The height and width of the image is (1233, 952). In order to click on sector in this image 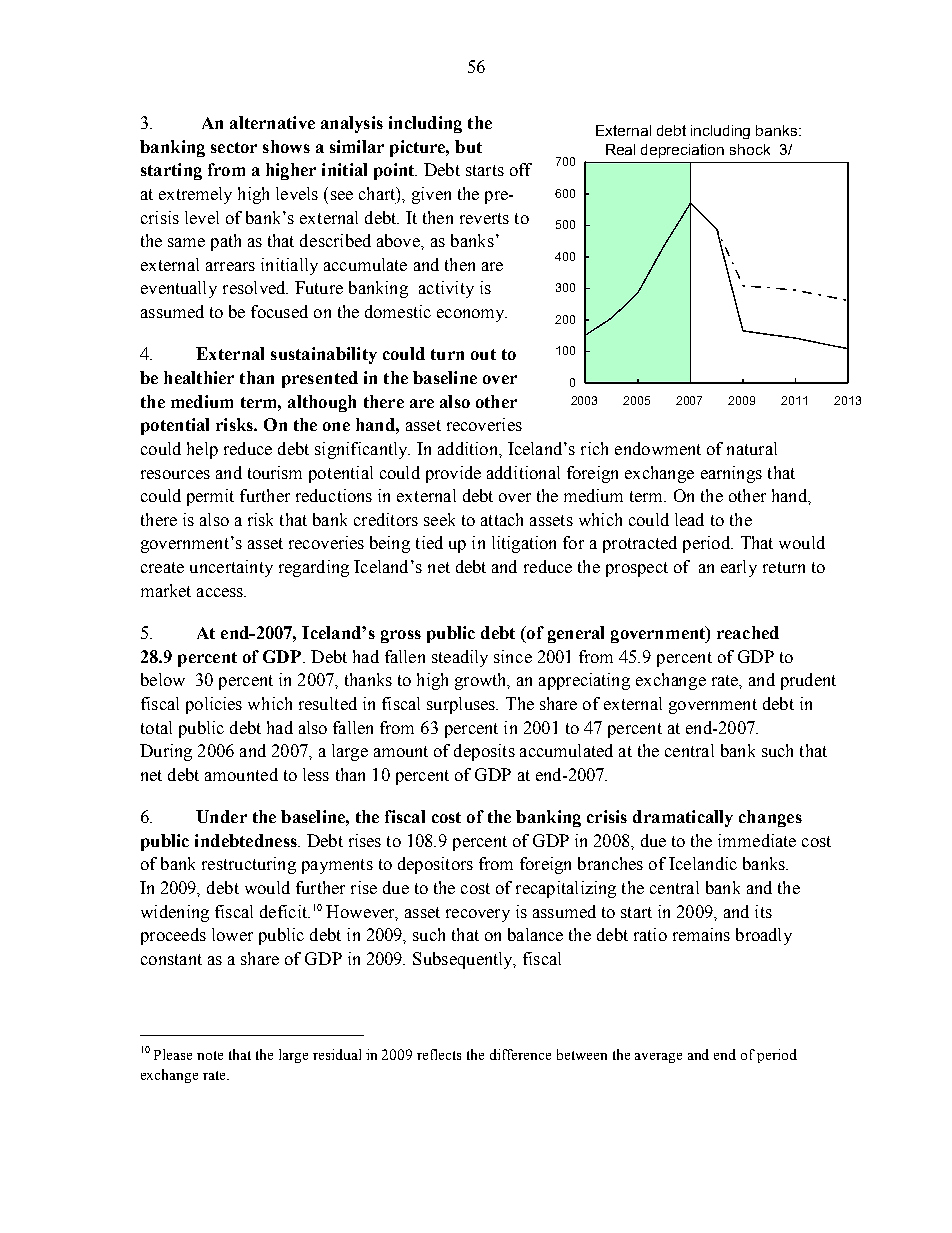, I will do `click(234, 147)`.
